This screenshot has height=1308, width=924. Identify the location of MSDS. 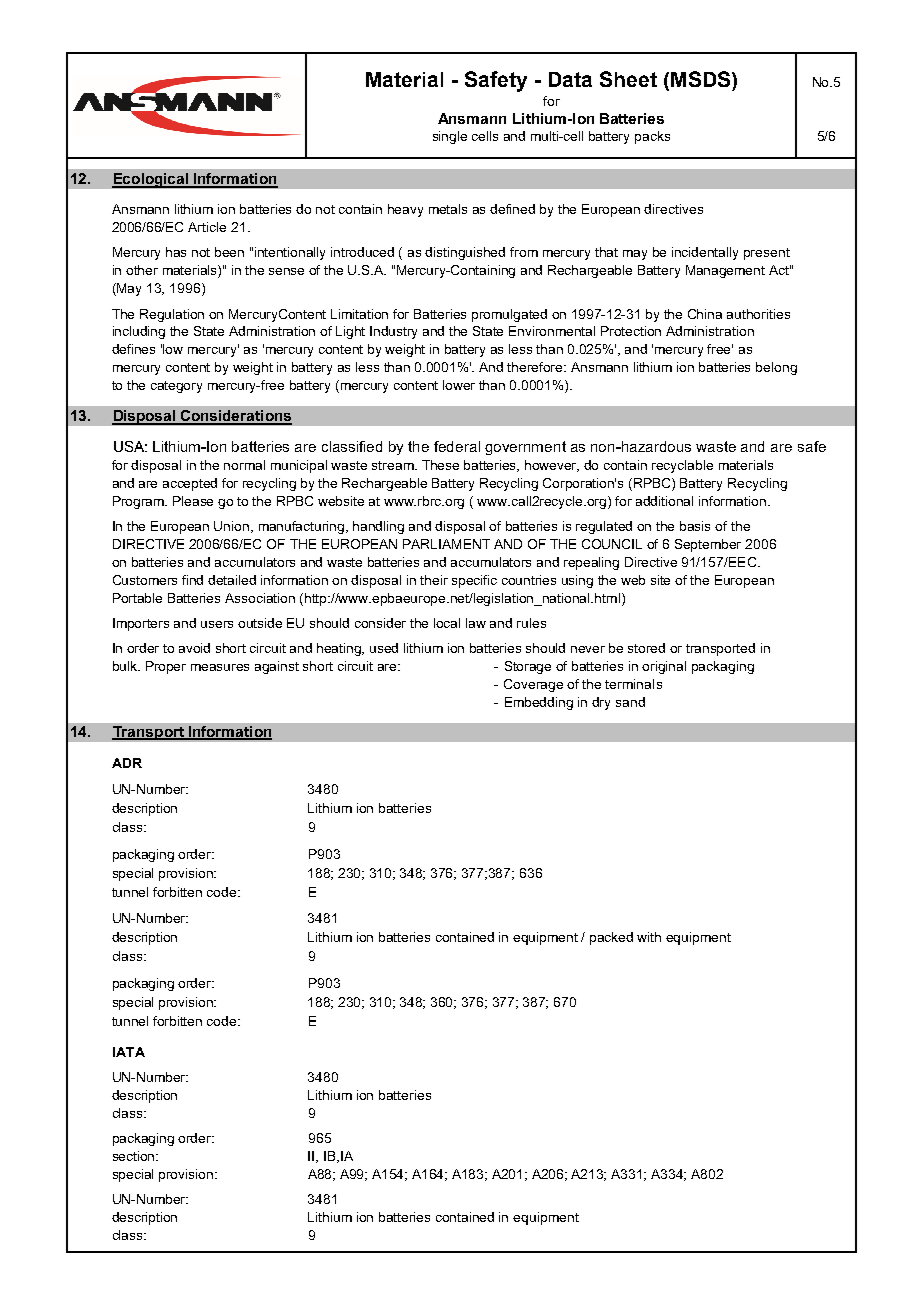
(702, 79).
